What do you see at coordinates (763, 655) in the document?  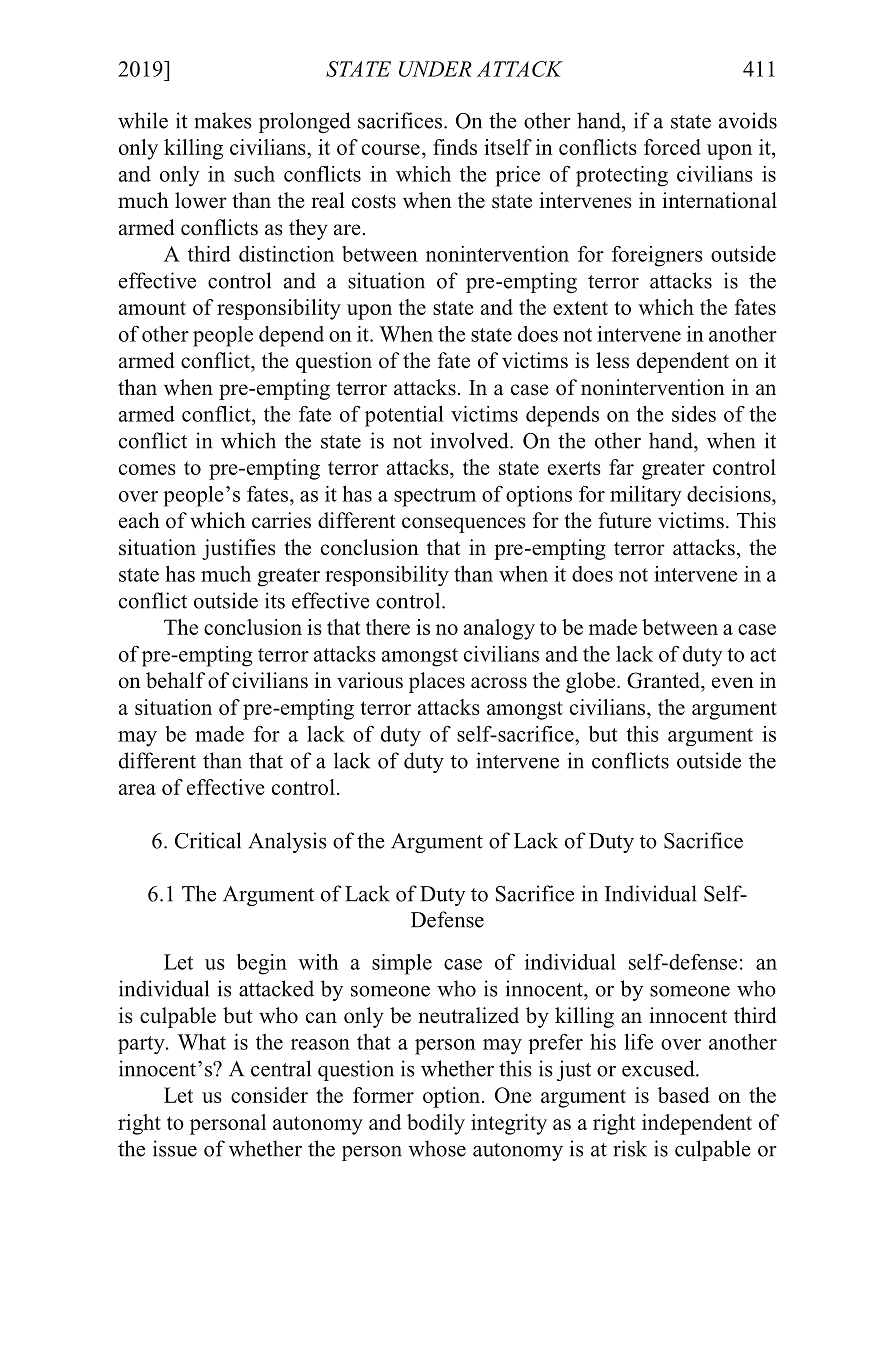 I see `act` at bounding box center [763, 655].
